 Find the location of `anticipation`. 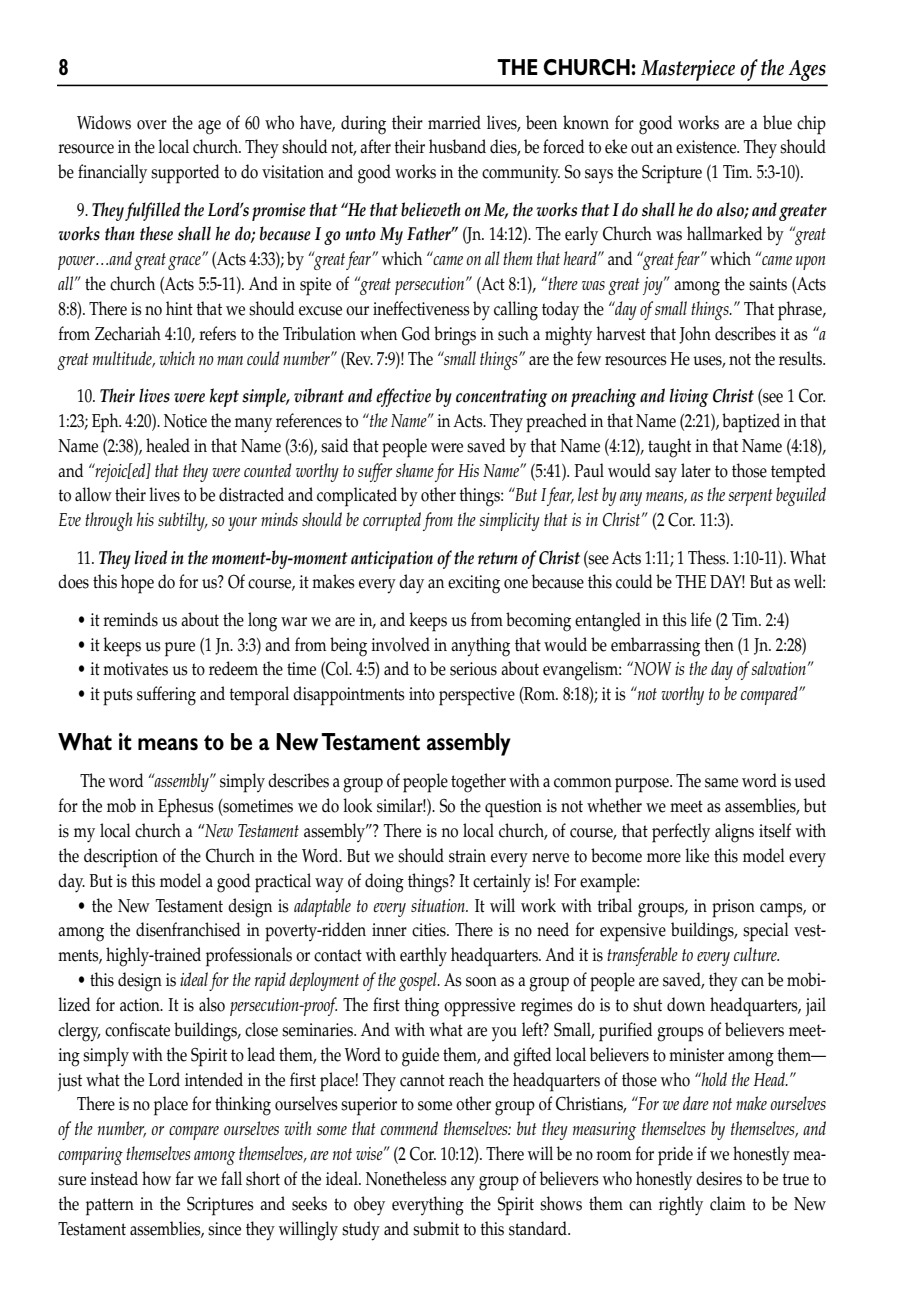

anticipation is located at coordinates (392, 560).
